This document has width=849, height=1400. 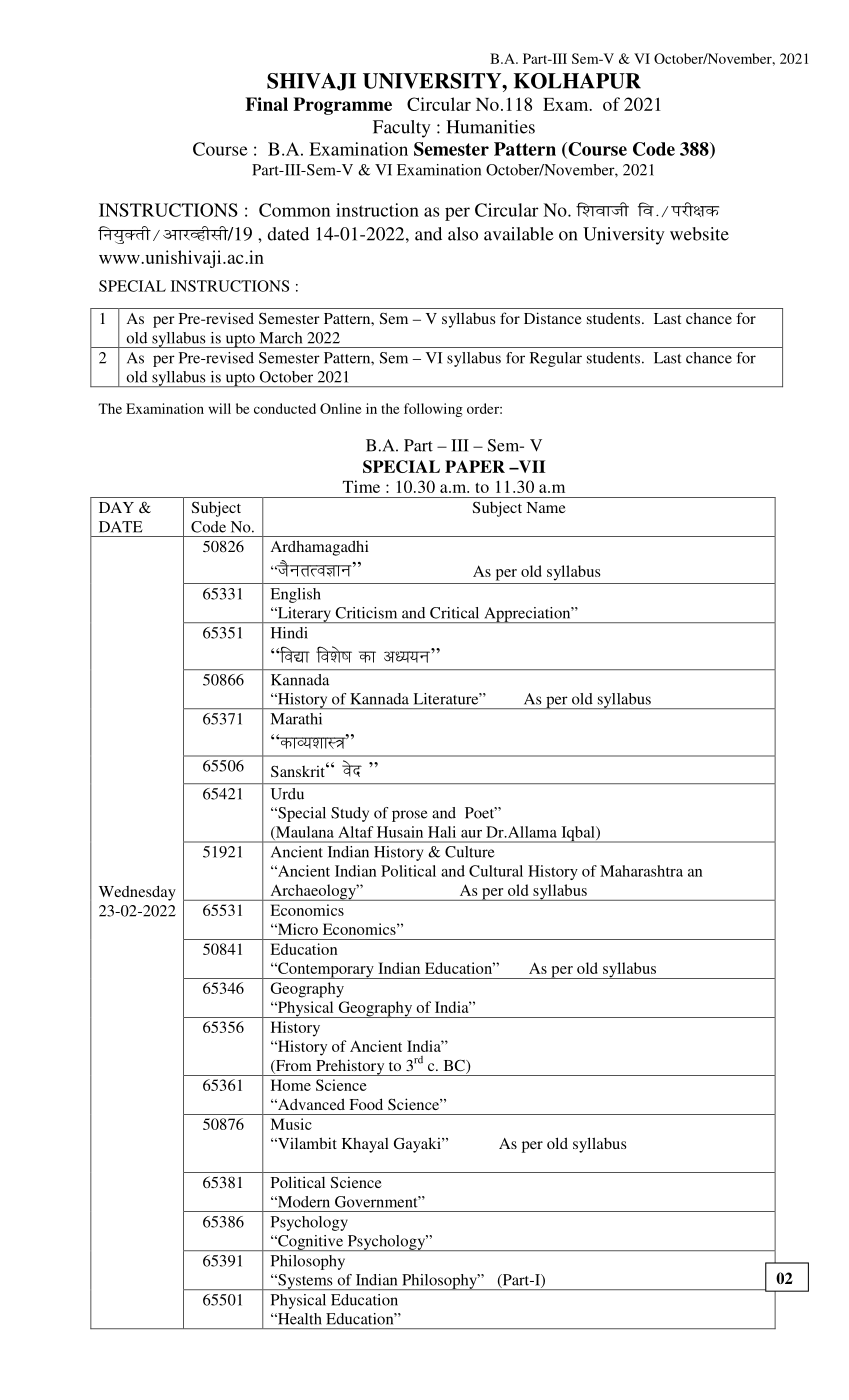 What do you see at coordinates (361, 486) in the document?
I see `Time` at bounding box center [361, 486].
